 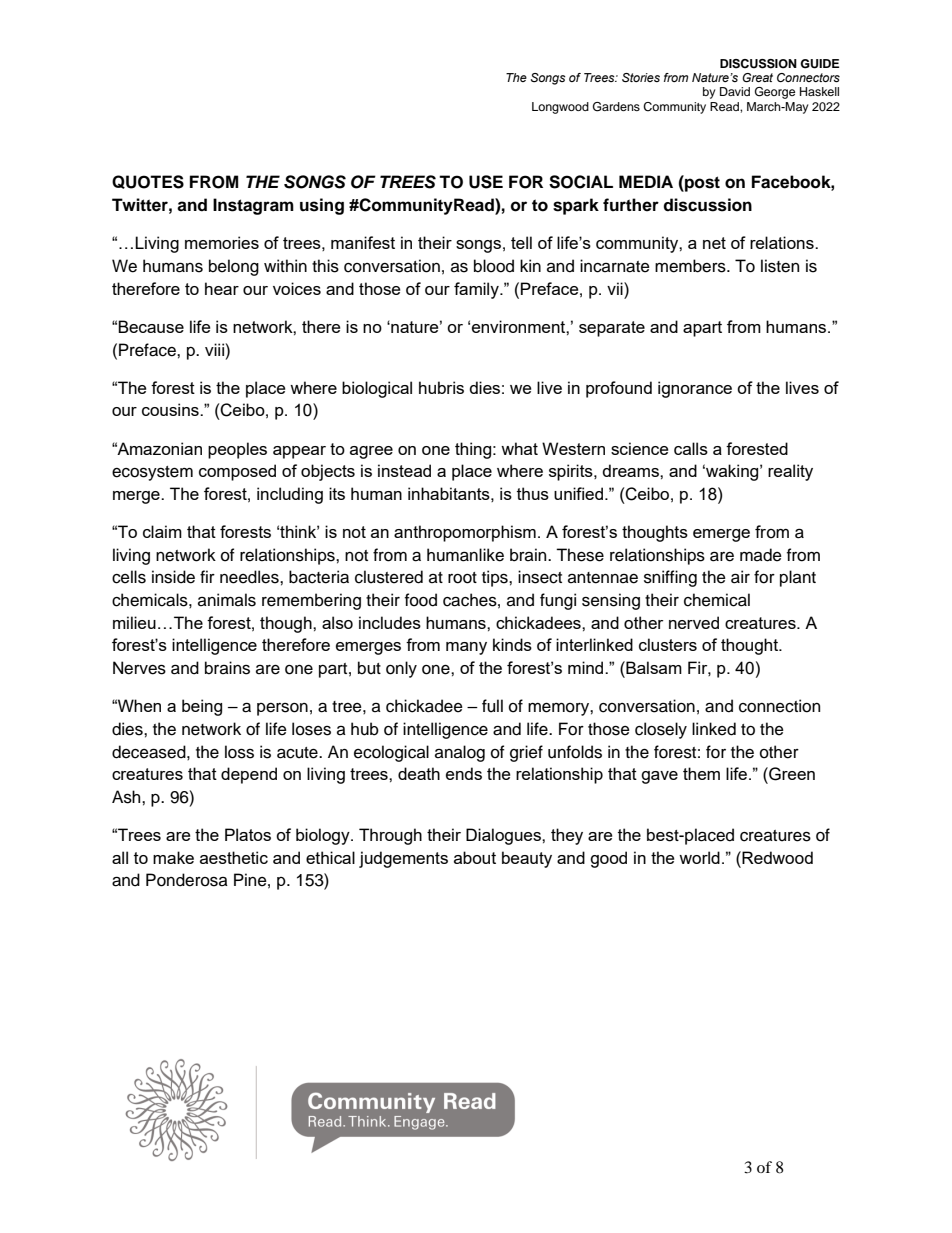 What do you see at coordinates (735, 91) in the document?
I see `David` at bounding box center [735, 91].
